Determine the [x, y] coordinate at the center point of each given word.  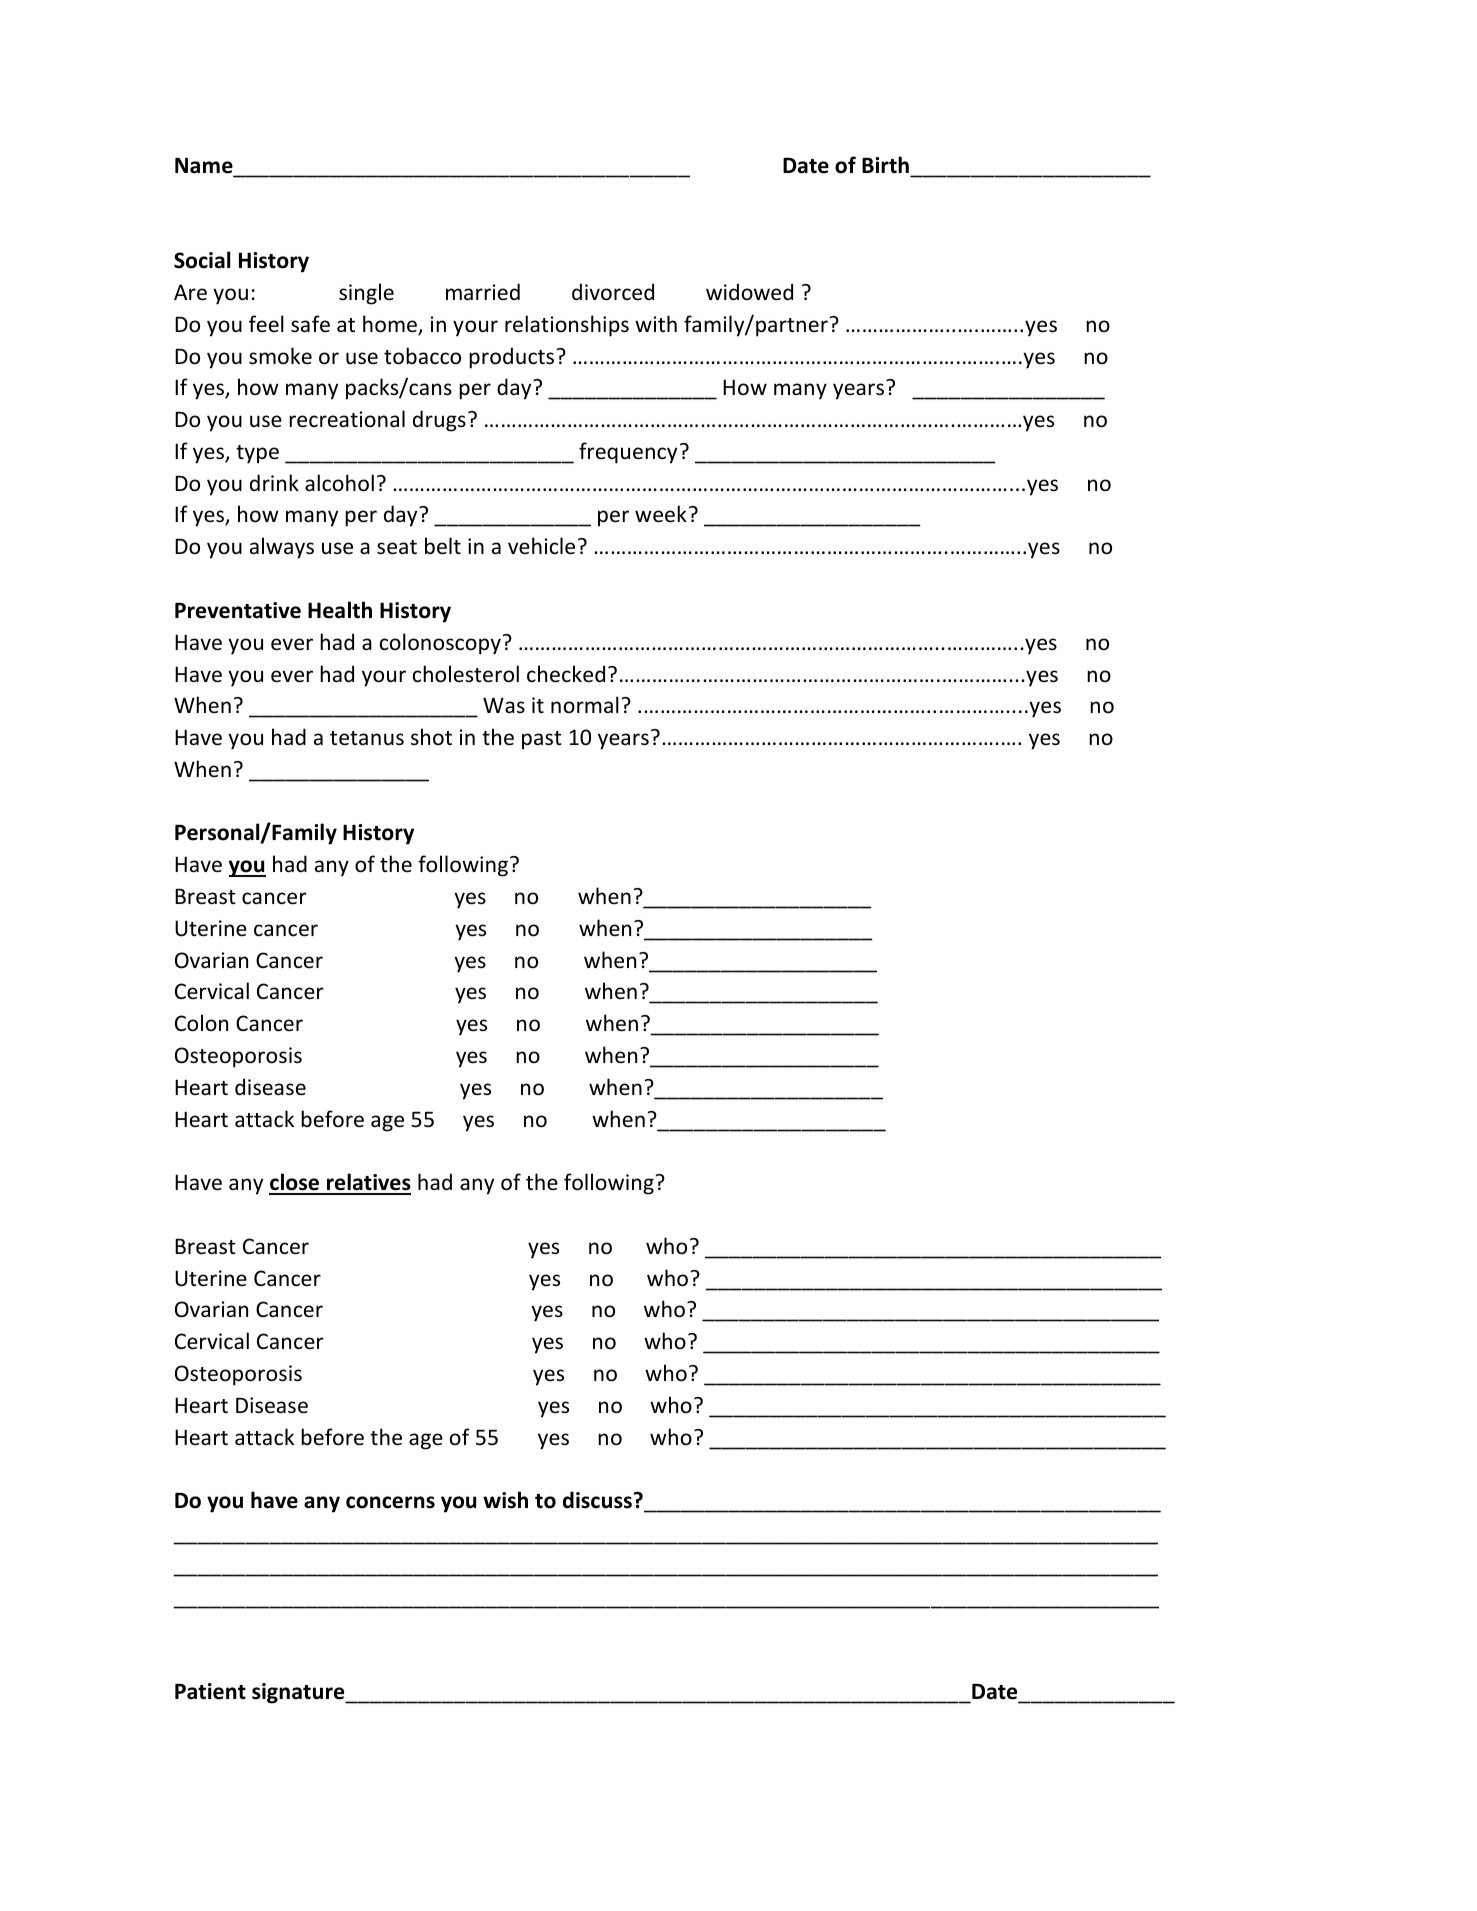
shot [431, 737]
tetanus [367, 738]
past [542, 740]
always [282, 548]
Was [504, 705]
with [656, 323]
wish [505, 1500]
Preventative [238, 610]
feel [266, 323]
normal [585, 704]
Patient [210, 1691]
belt [443, 546]
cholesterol [466, 674]
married [483, 291]
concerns [390, 1502]
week [661, 514]
